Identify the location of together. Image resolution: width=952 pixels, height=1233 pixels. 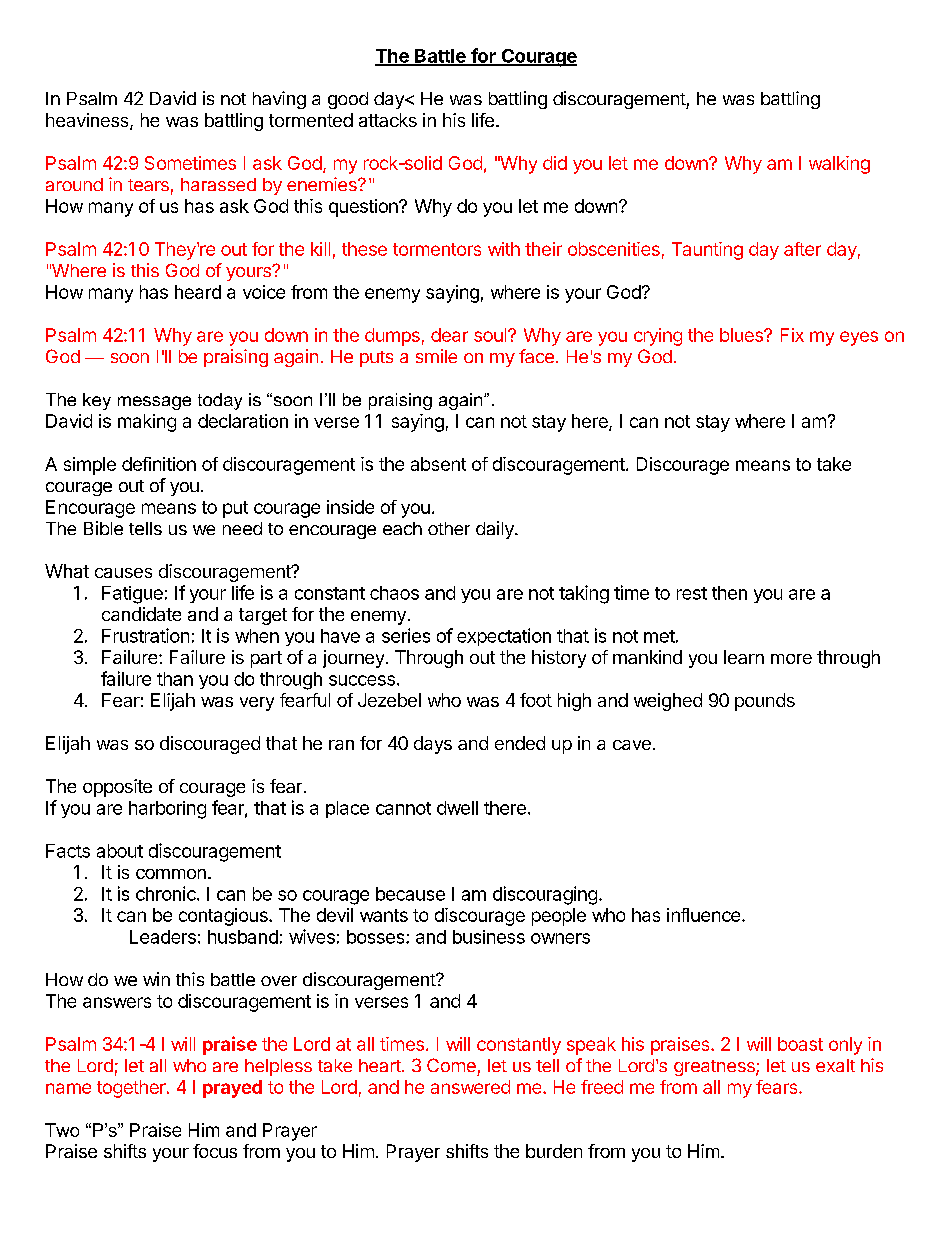
(132, 1089).
